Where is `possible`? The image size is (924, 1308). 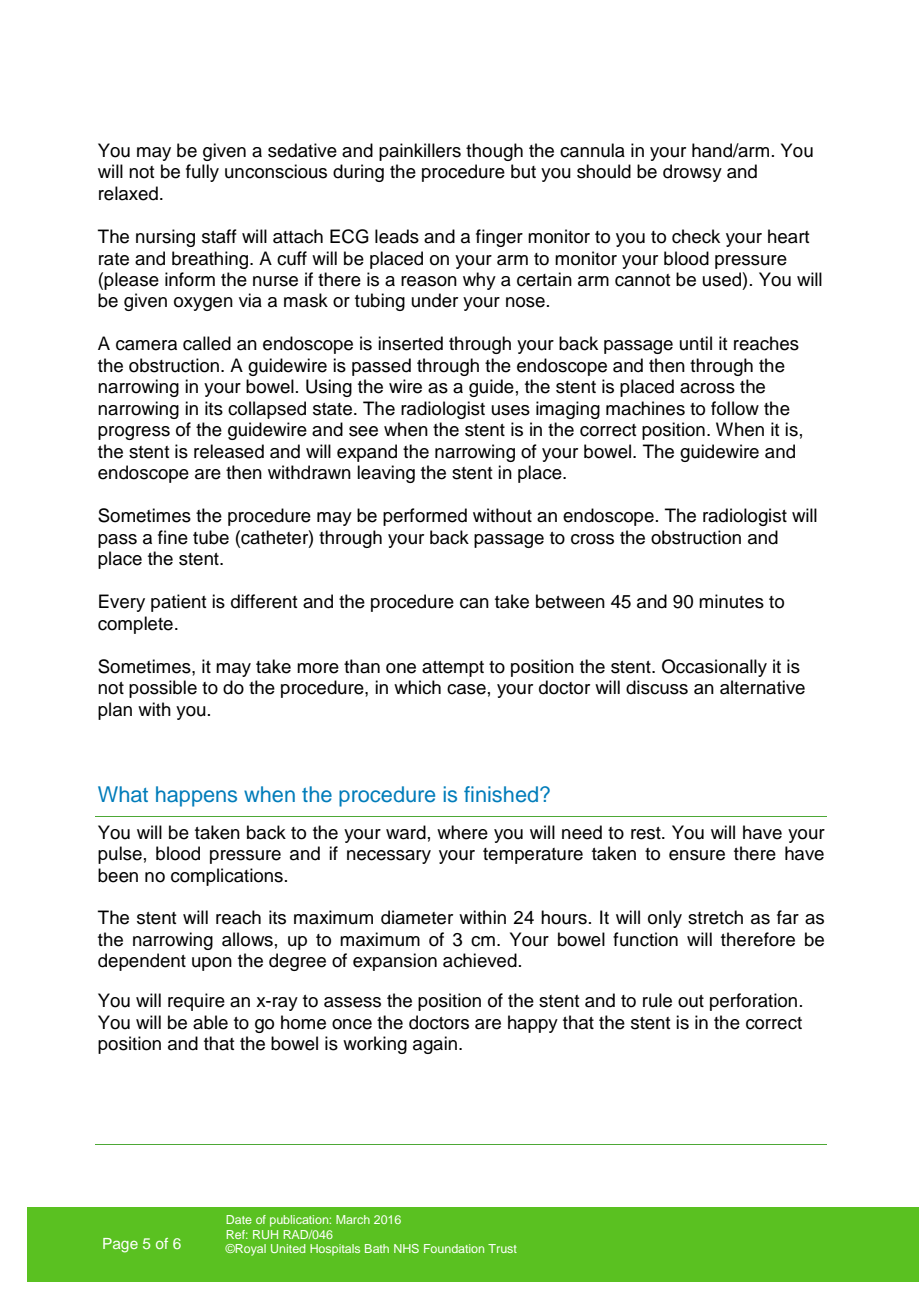
possible is located at coordinates (163, 689).
